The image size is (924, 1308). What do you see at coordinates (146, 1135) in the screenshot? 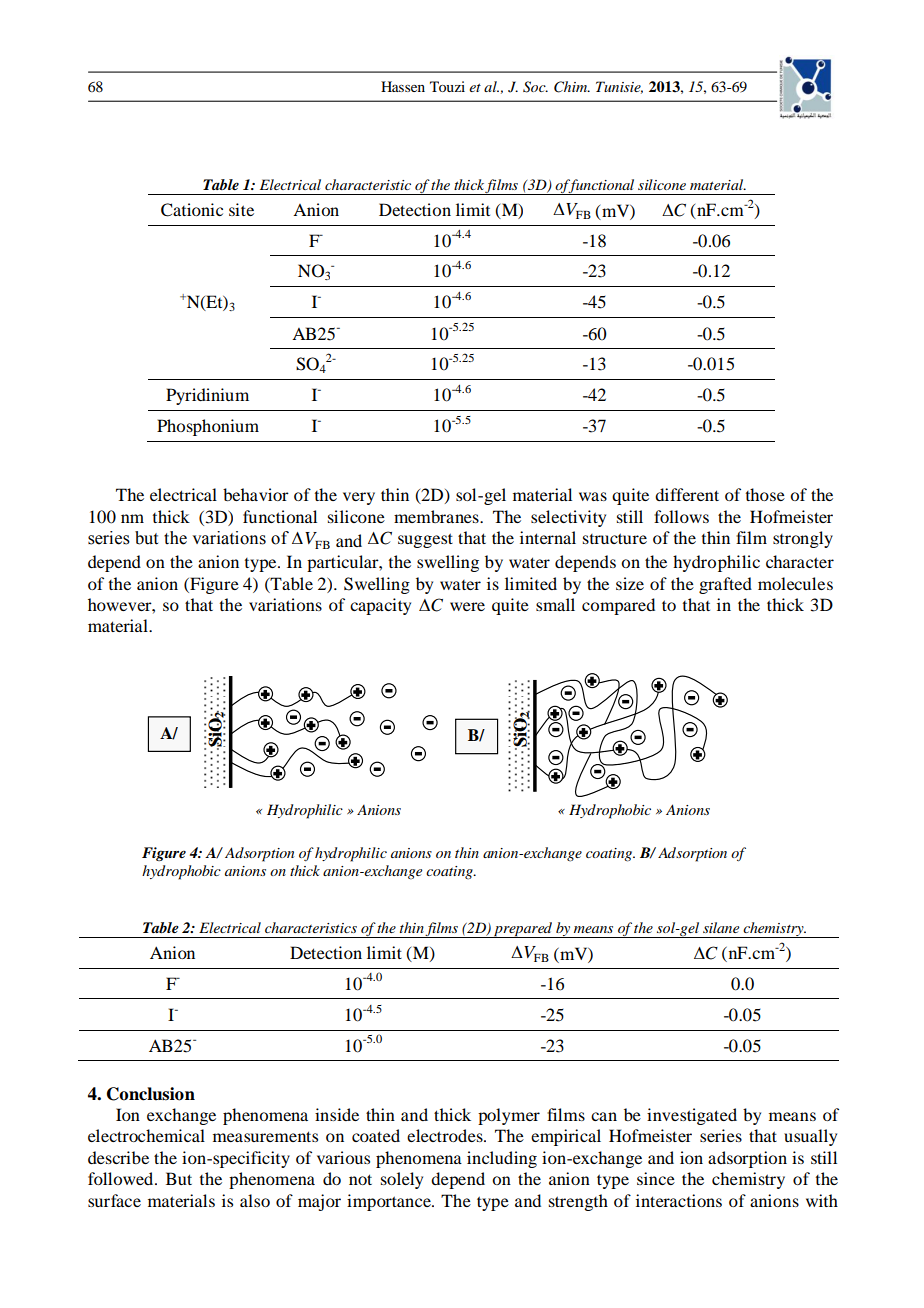
I see `electrochemical` at bounding box center [146, 1135].
